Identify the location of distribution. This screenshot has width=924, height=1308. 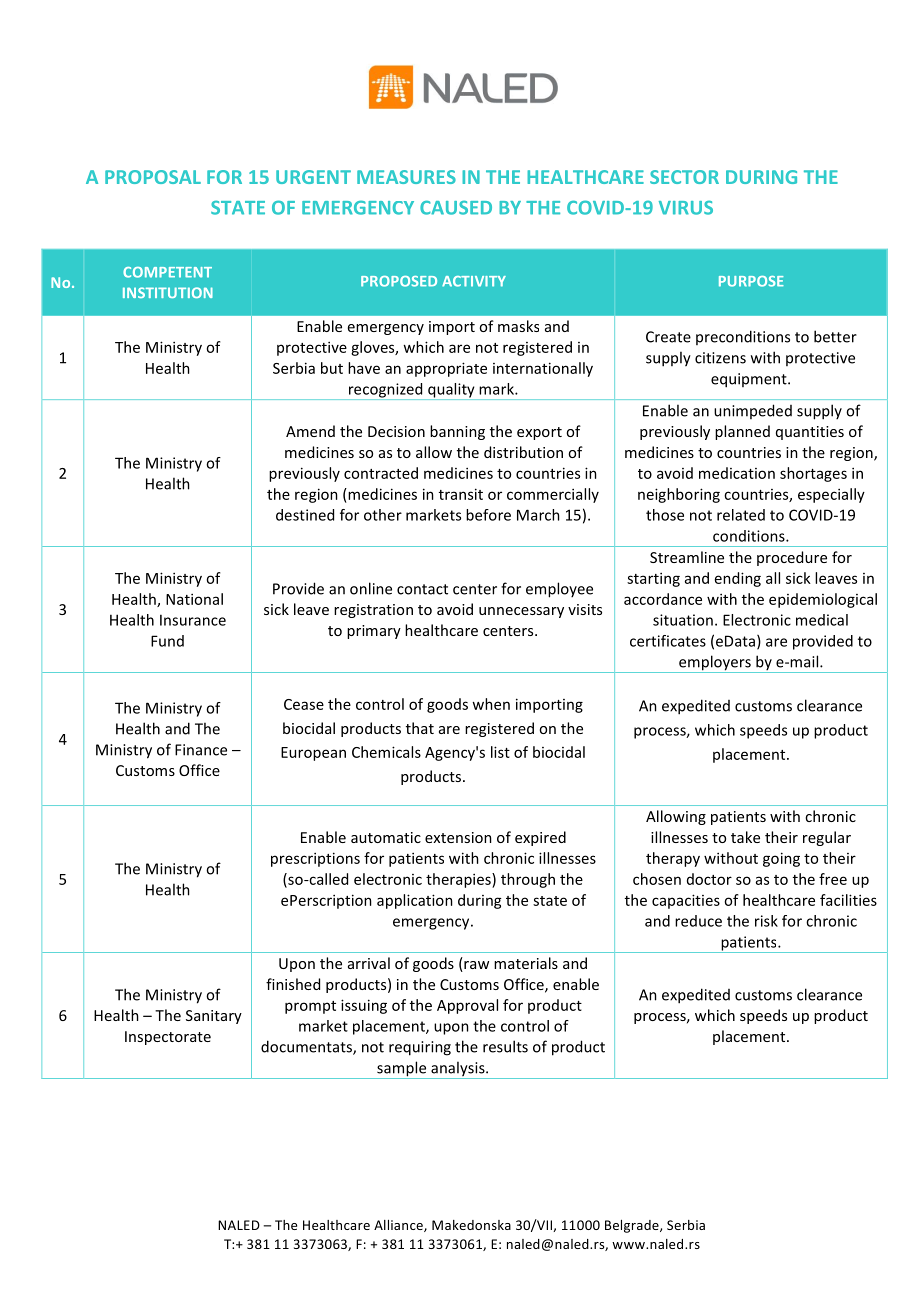
(523, 452).
